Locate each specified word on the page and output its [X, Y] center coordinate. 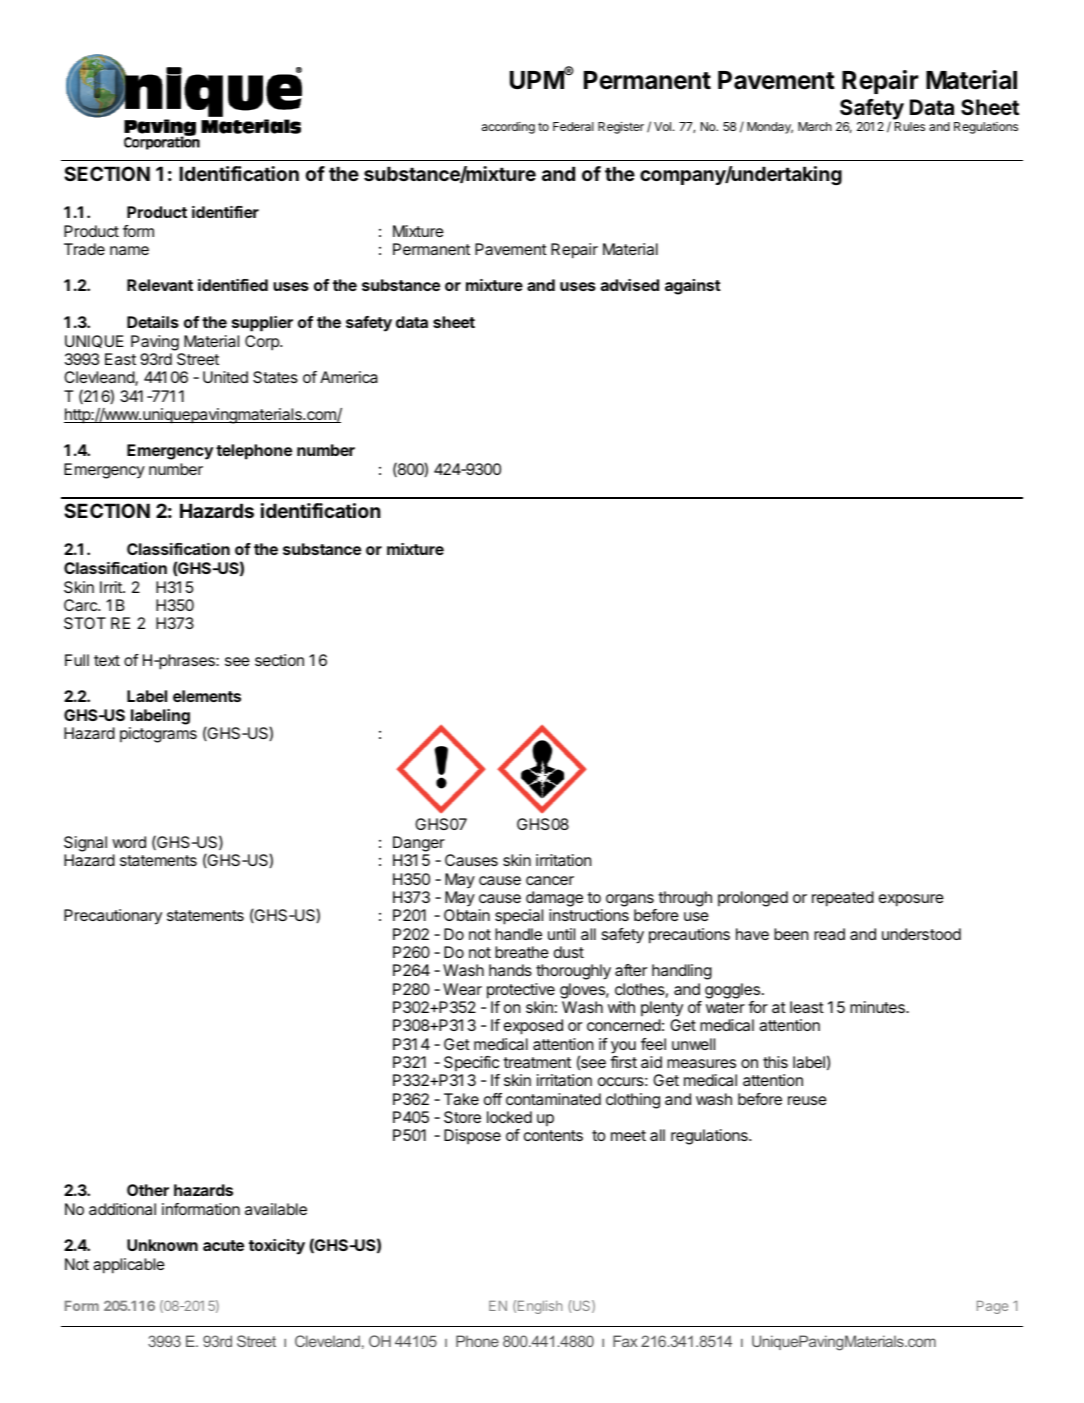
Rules [910, 126]
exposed [533, 1027]
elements [207, 696]
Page [992, 1307]
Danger [419, 844]
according [508, 128]
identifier [225, 212]
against [693, 287]
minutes [878, 1007]
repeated [843, 899]
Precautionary [113, 917]
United [225, 377]
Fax [625, 1341]
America [349, 377]
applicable [129, 1266]
